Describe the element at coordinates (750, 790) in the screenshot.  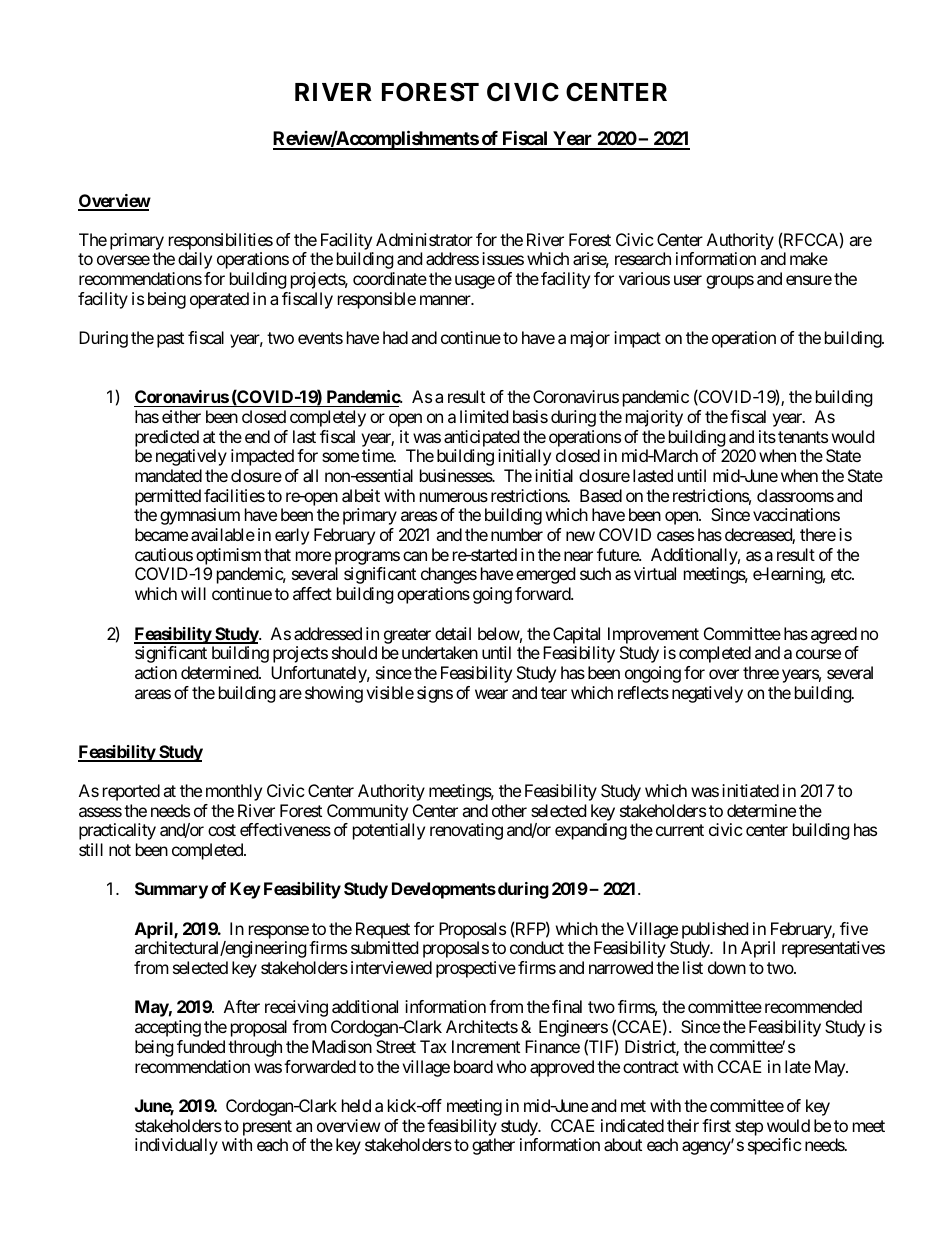
I see `initiated` at that location.
